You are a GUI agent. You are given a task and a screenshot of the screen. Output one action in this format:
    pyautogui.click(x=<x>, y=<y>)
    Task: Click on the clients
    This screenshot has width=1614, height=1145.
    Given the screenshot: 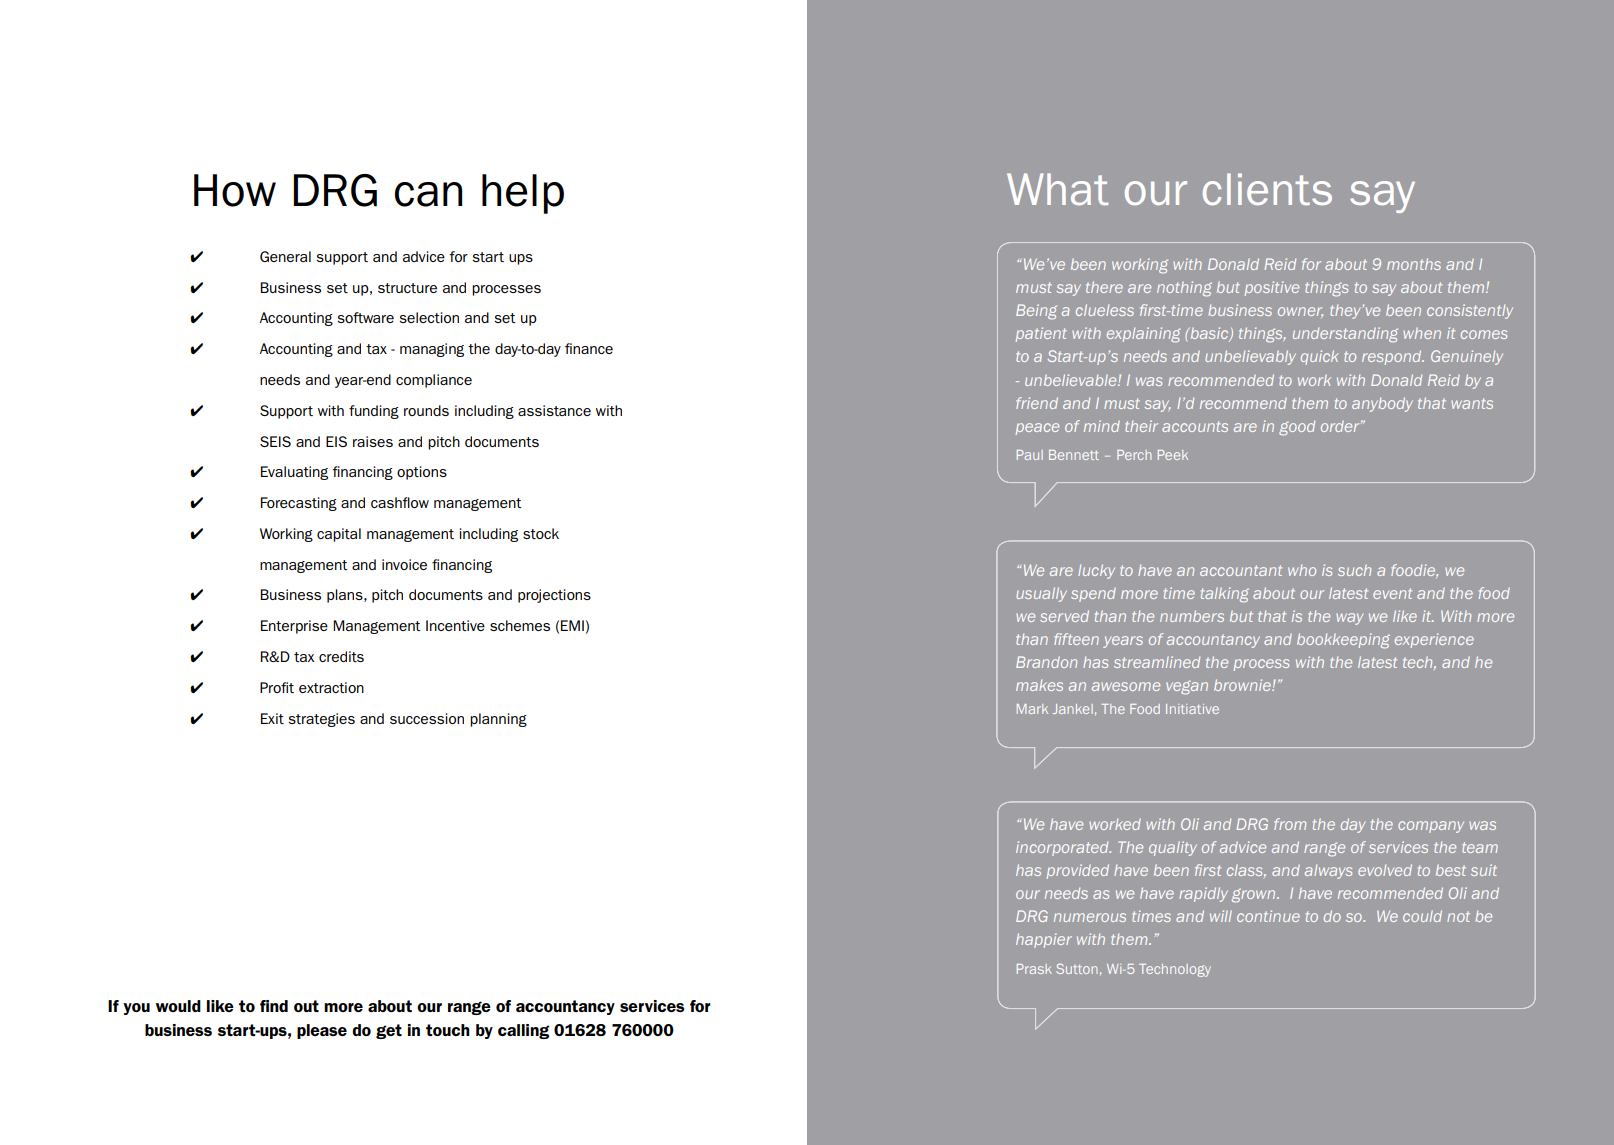 What is the action you would take?
    pyautogui.click(x=1267, y=189)
